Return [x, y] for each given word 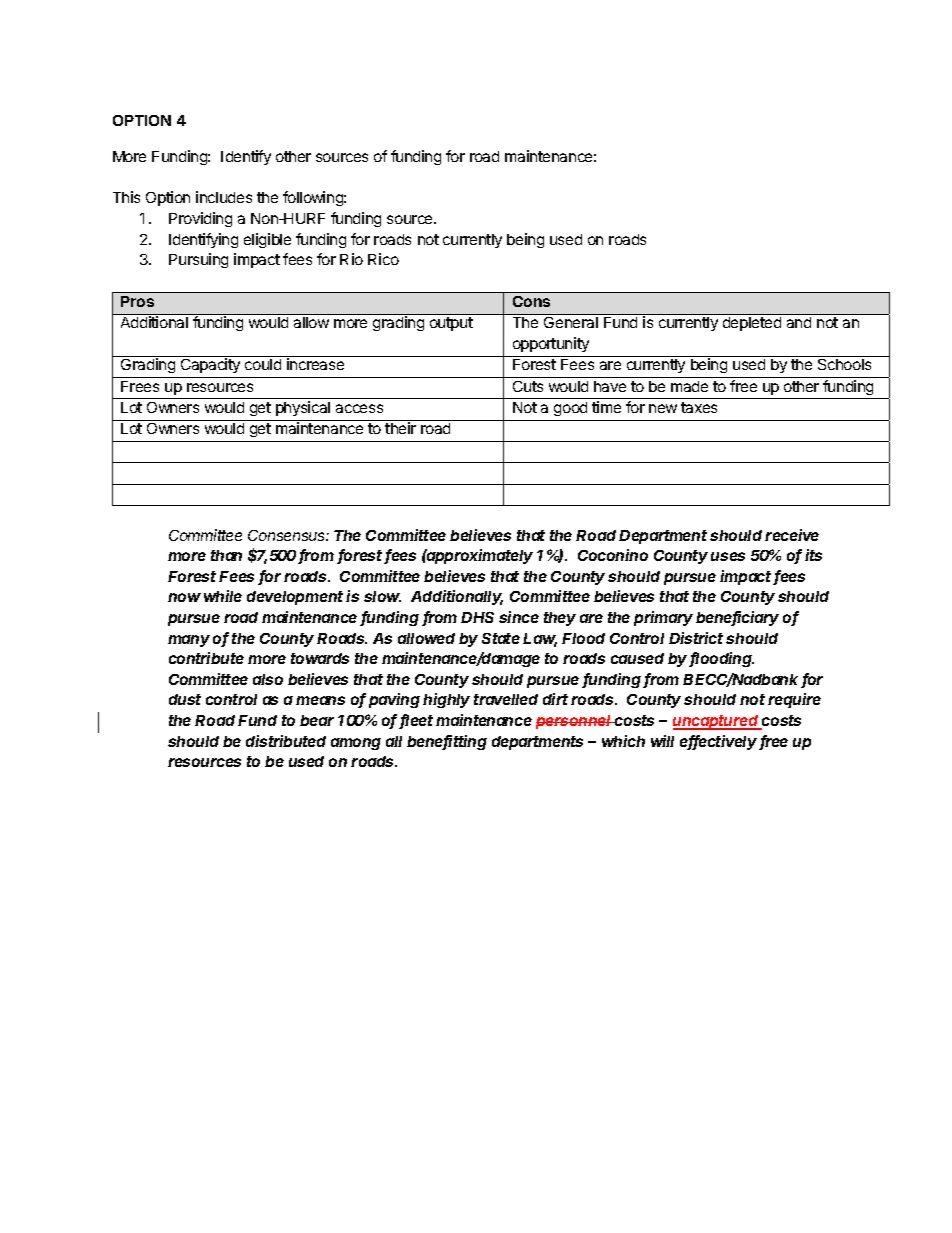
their [400, 428]
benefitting [447, 742]
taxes [699, 407]
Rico [383, 259]
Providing [200, 219]
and [799, 322]
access [359, 408]
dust [185, 699]
